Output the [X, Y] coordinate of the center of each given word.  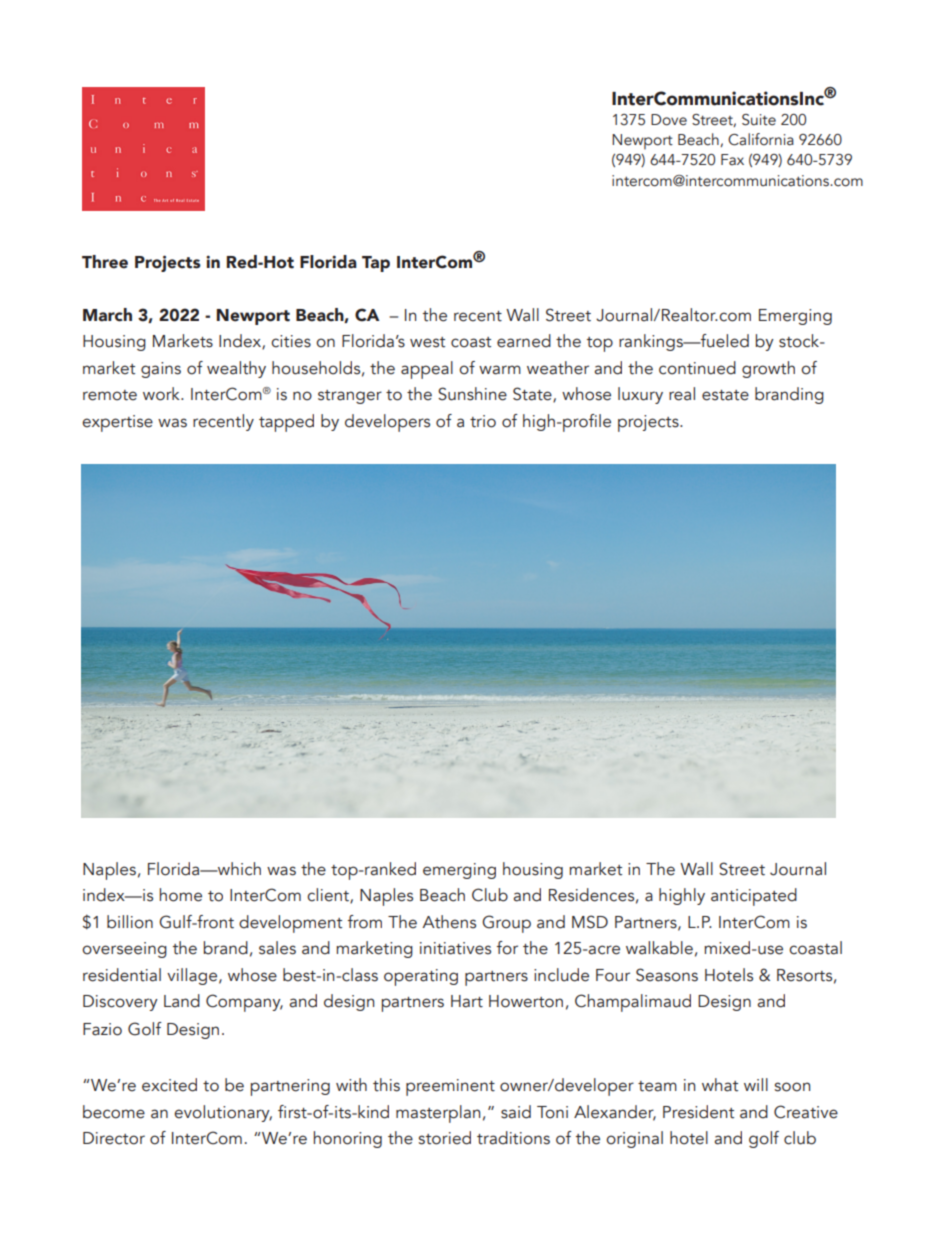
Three [105, 262]
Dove [669, 120]
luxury [640, 395]
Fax [732, 159]
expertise [117, 423]
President [698, 1112]
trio [483, 421]
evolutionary [223, 1113]
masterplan [438, 1114]
